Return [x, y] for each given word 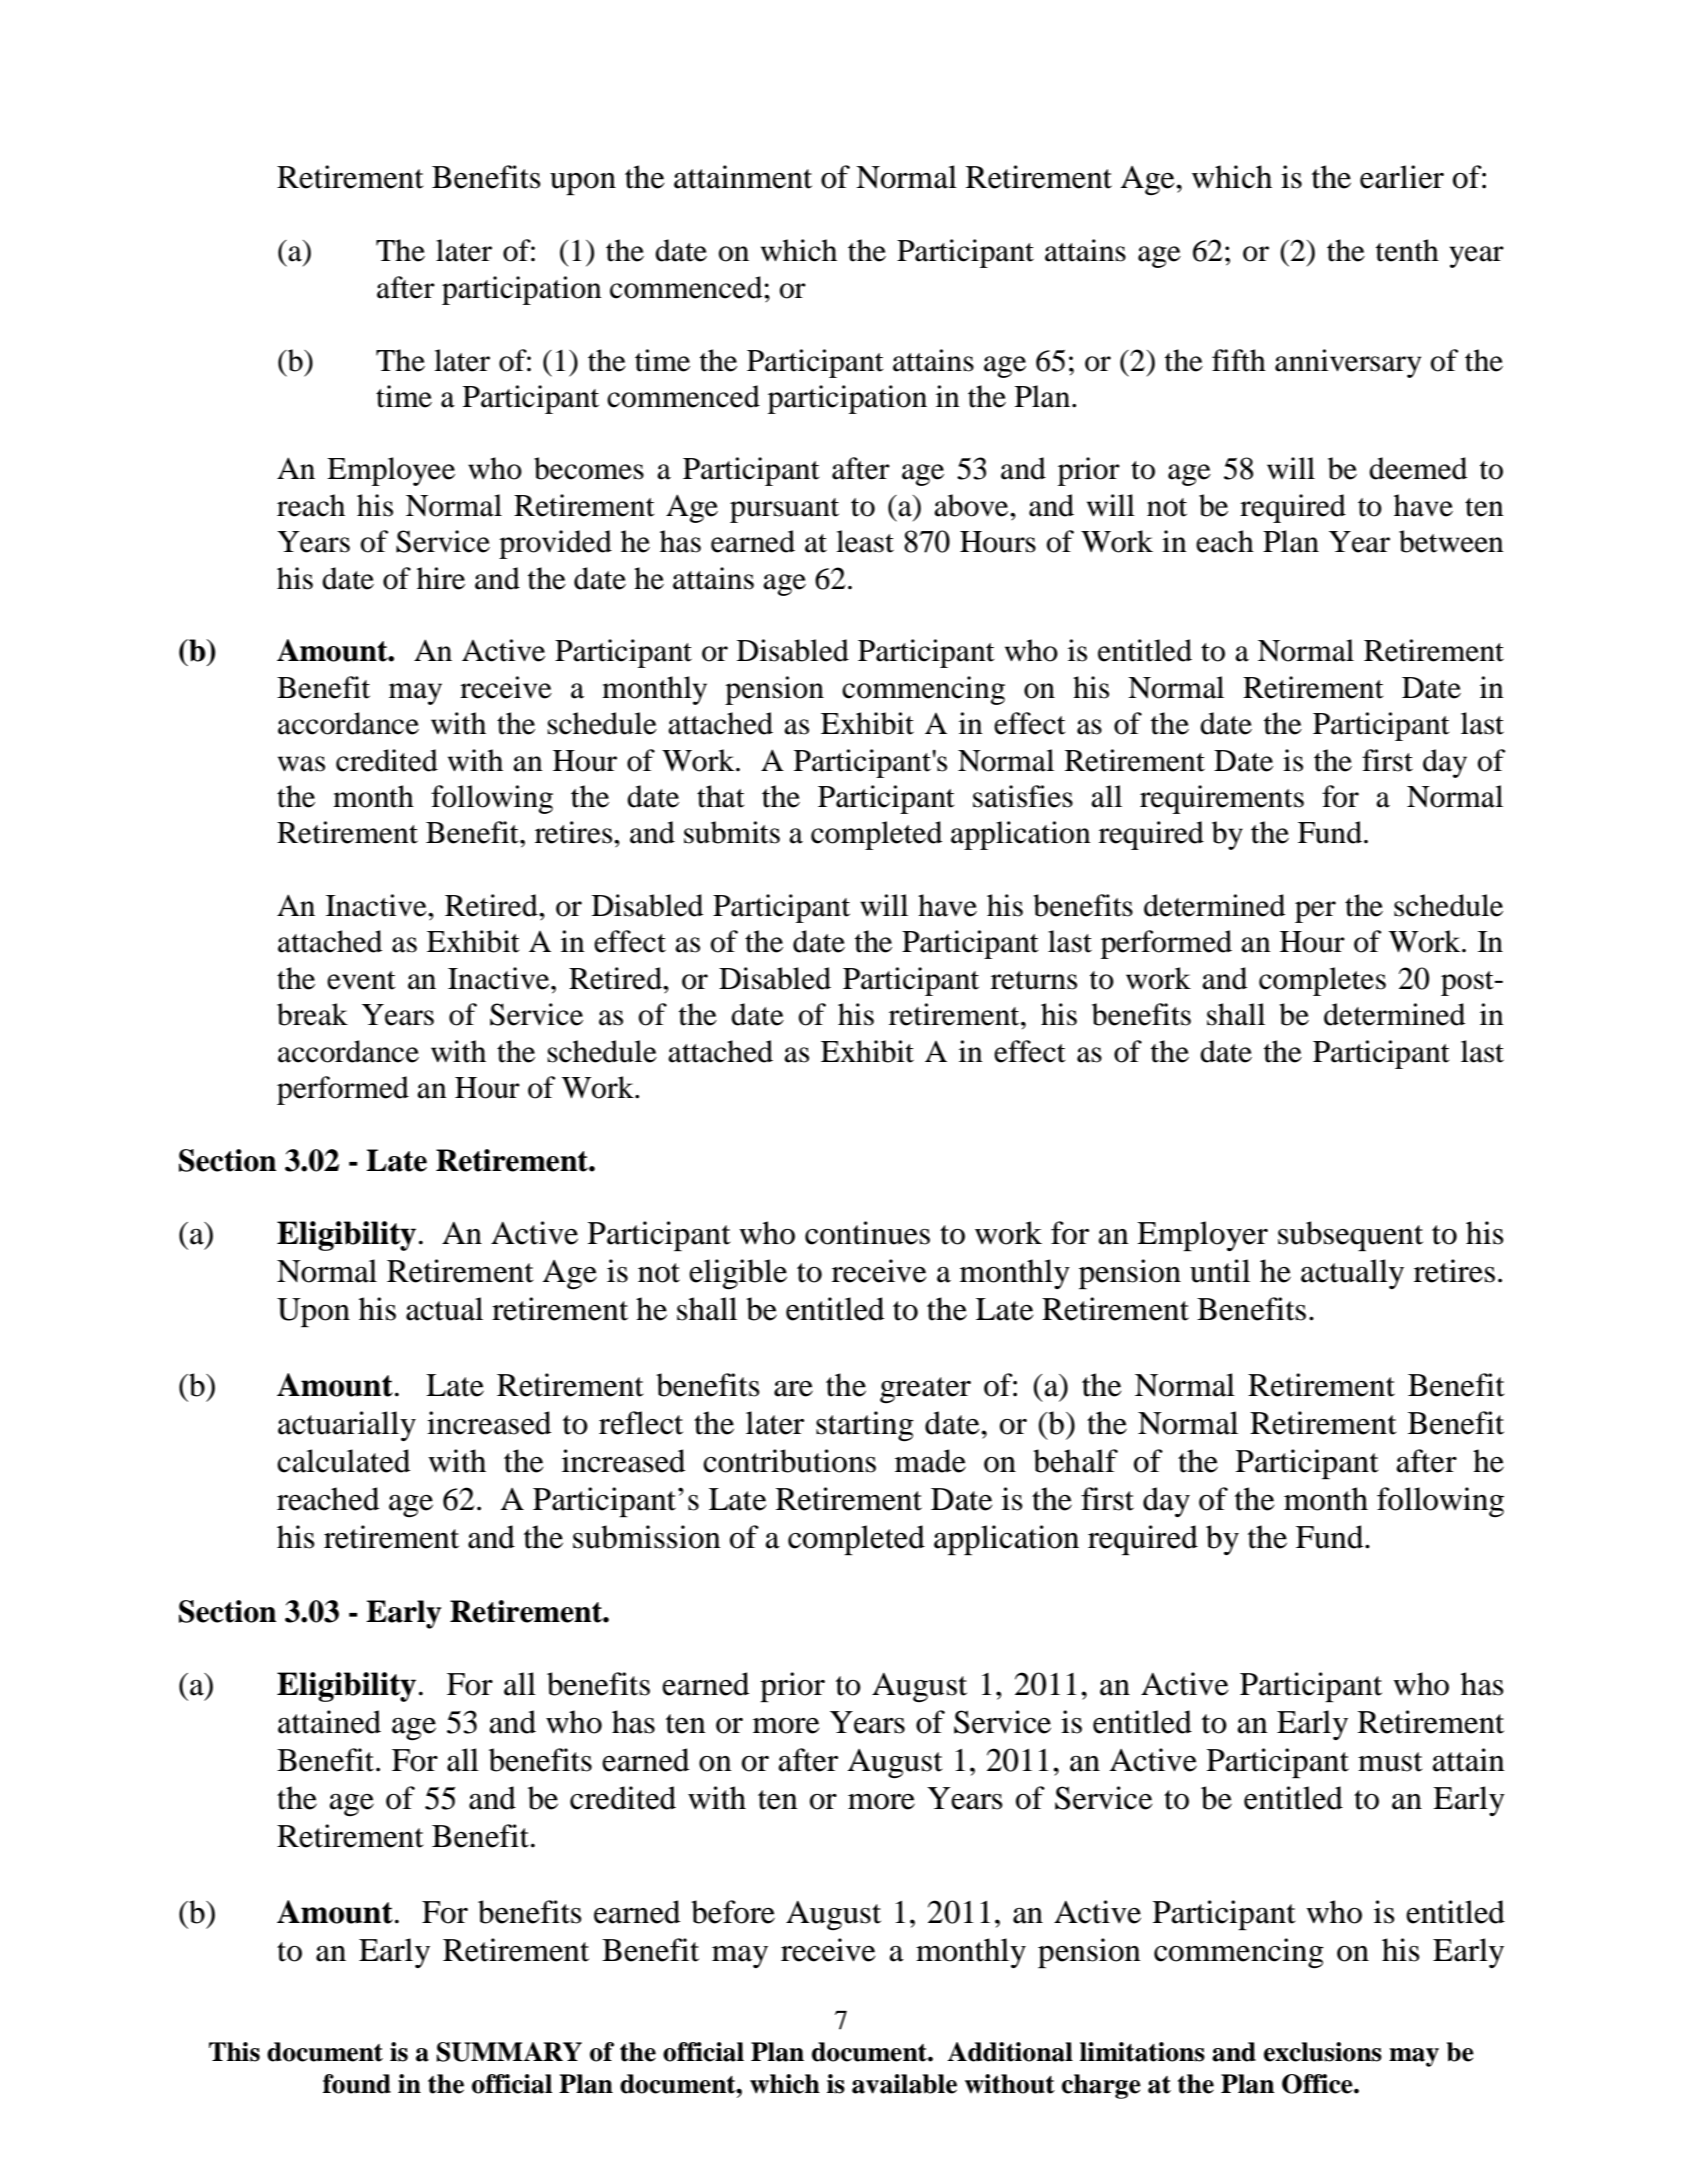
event [361, 980]
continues [867, 1233]
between [1451, 541]
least [865, 541]
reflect [641, 1423]
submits [732, 832]
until [1220, 1271]
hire [441, 578]
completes [1322, 981]
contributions [789, 1461]
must [1390, 1762]
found [357, 2084]
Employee [391, 471]
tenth [1407, 250]
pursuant [784, 510]
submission [647, 1537]
